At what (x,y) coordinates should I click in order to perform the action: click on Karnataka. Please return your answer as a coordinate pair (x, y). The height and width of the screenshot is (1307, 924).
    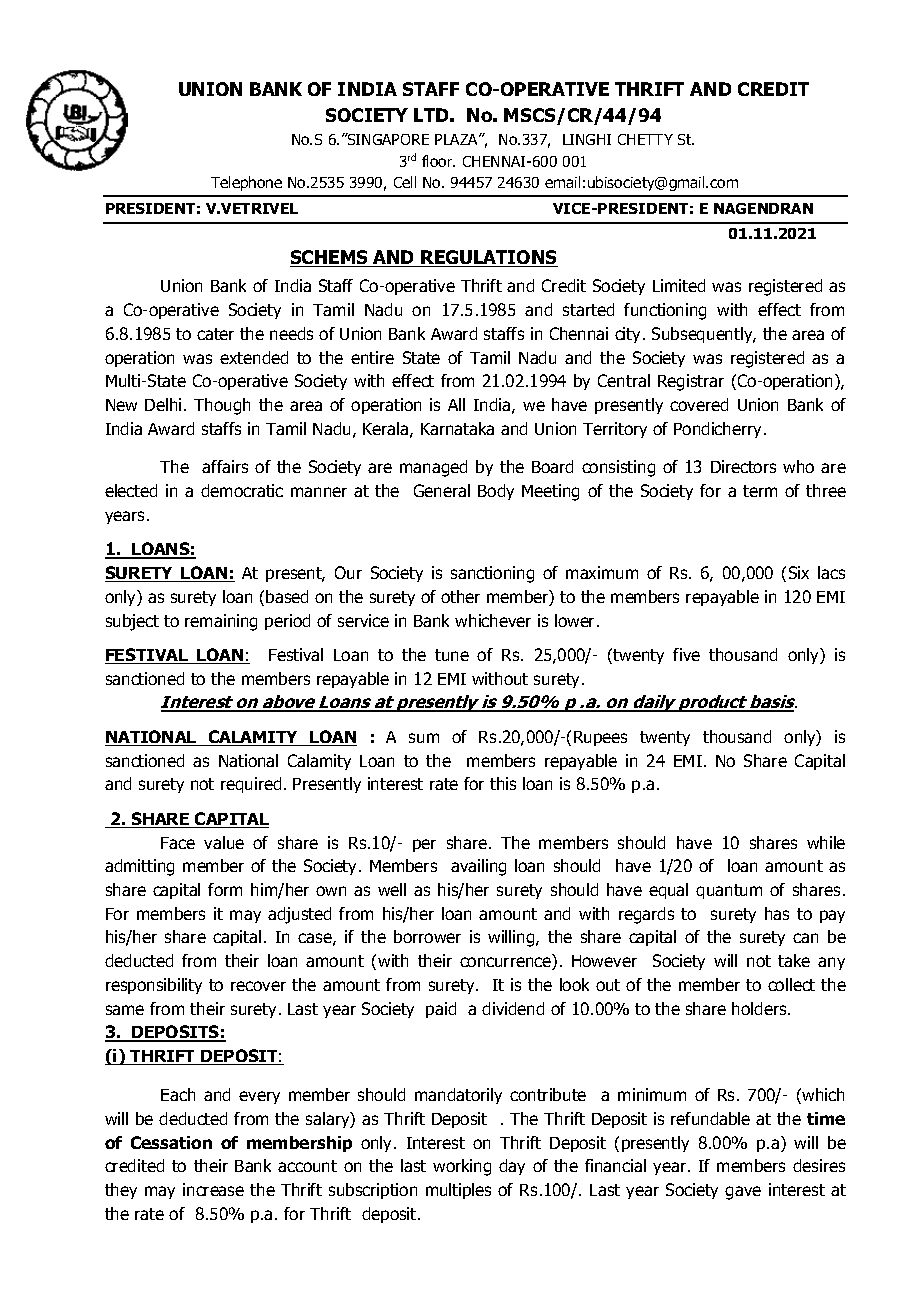
    Looking at the image, I should click on (457, 428).
